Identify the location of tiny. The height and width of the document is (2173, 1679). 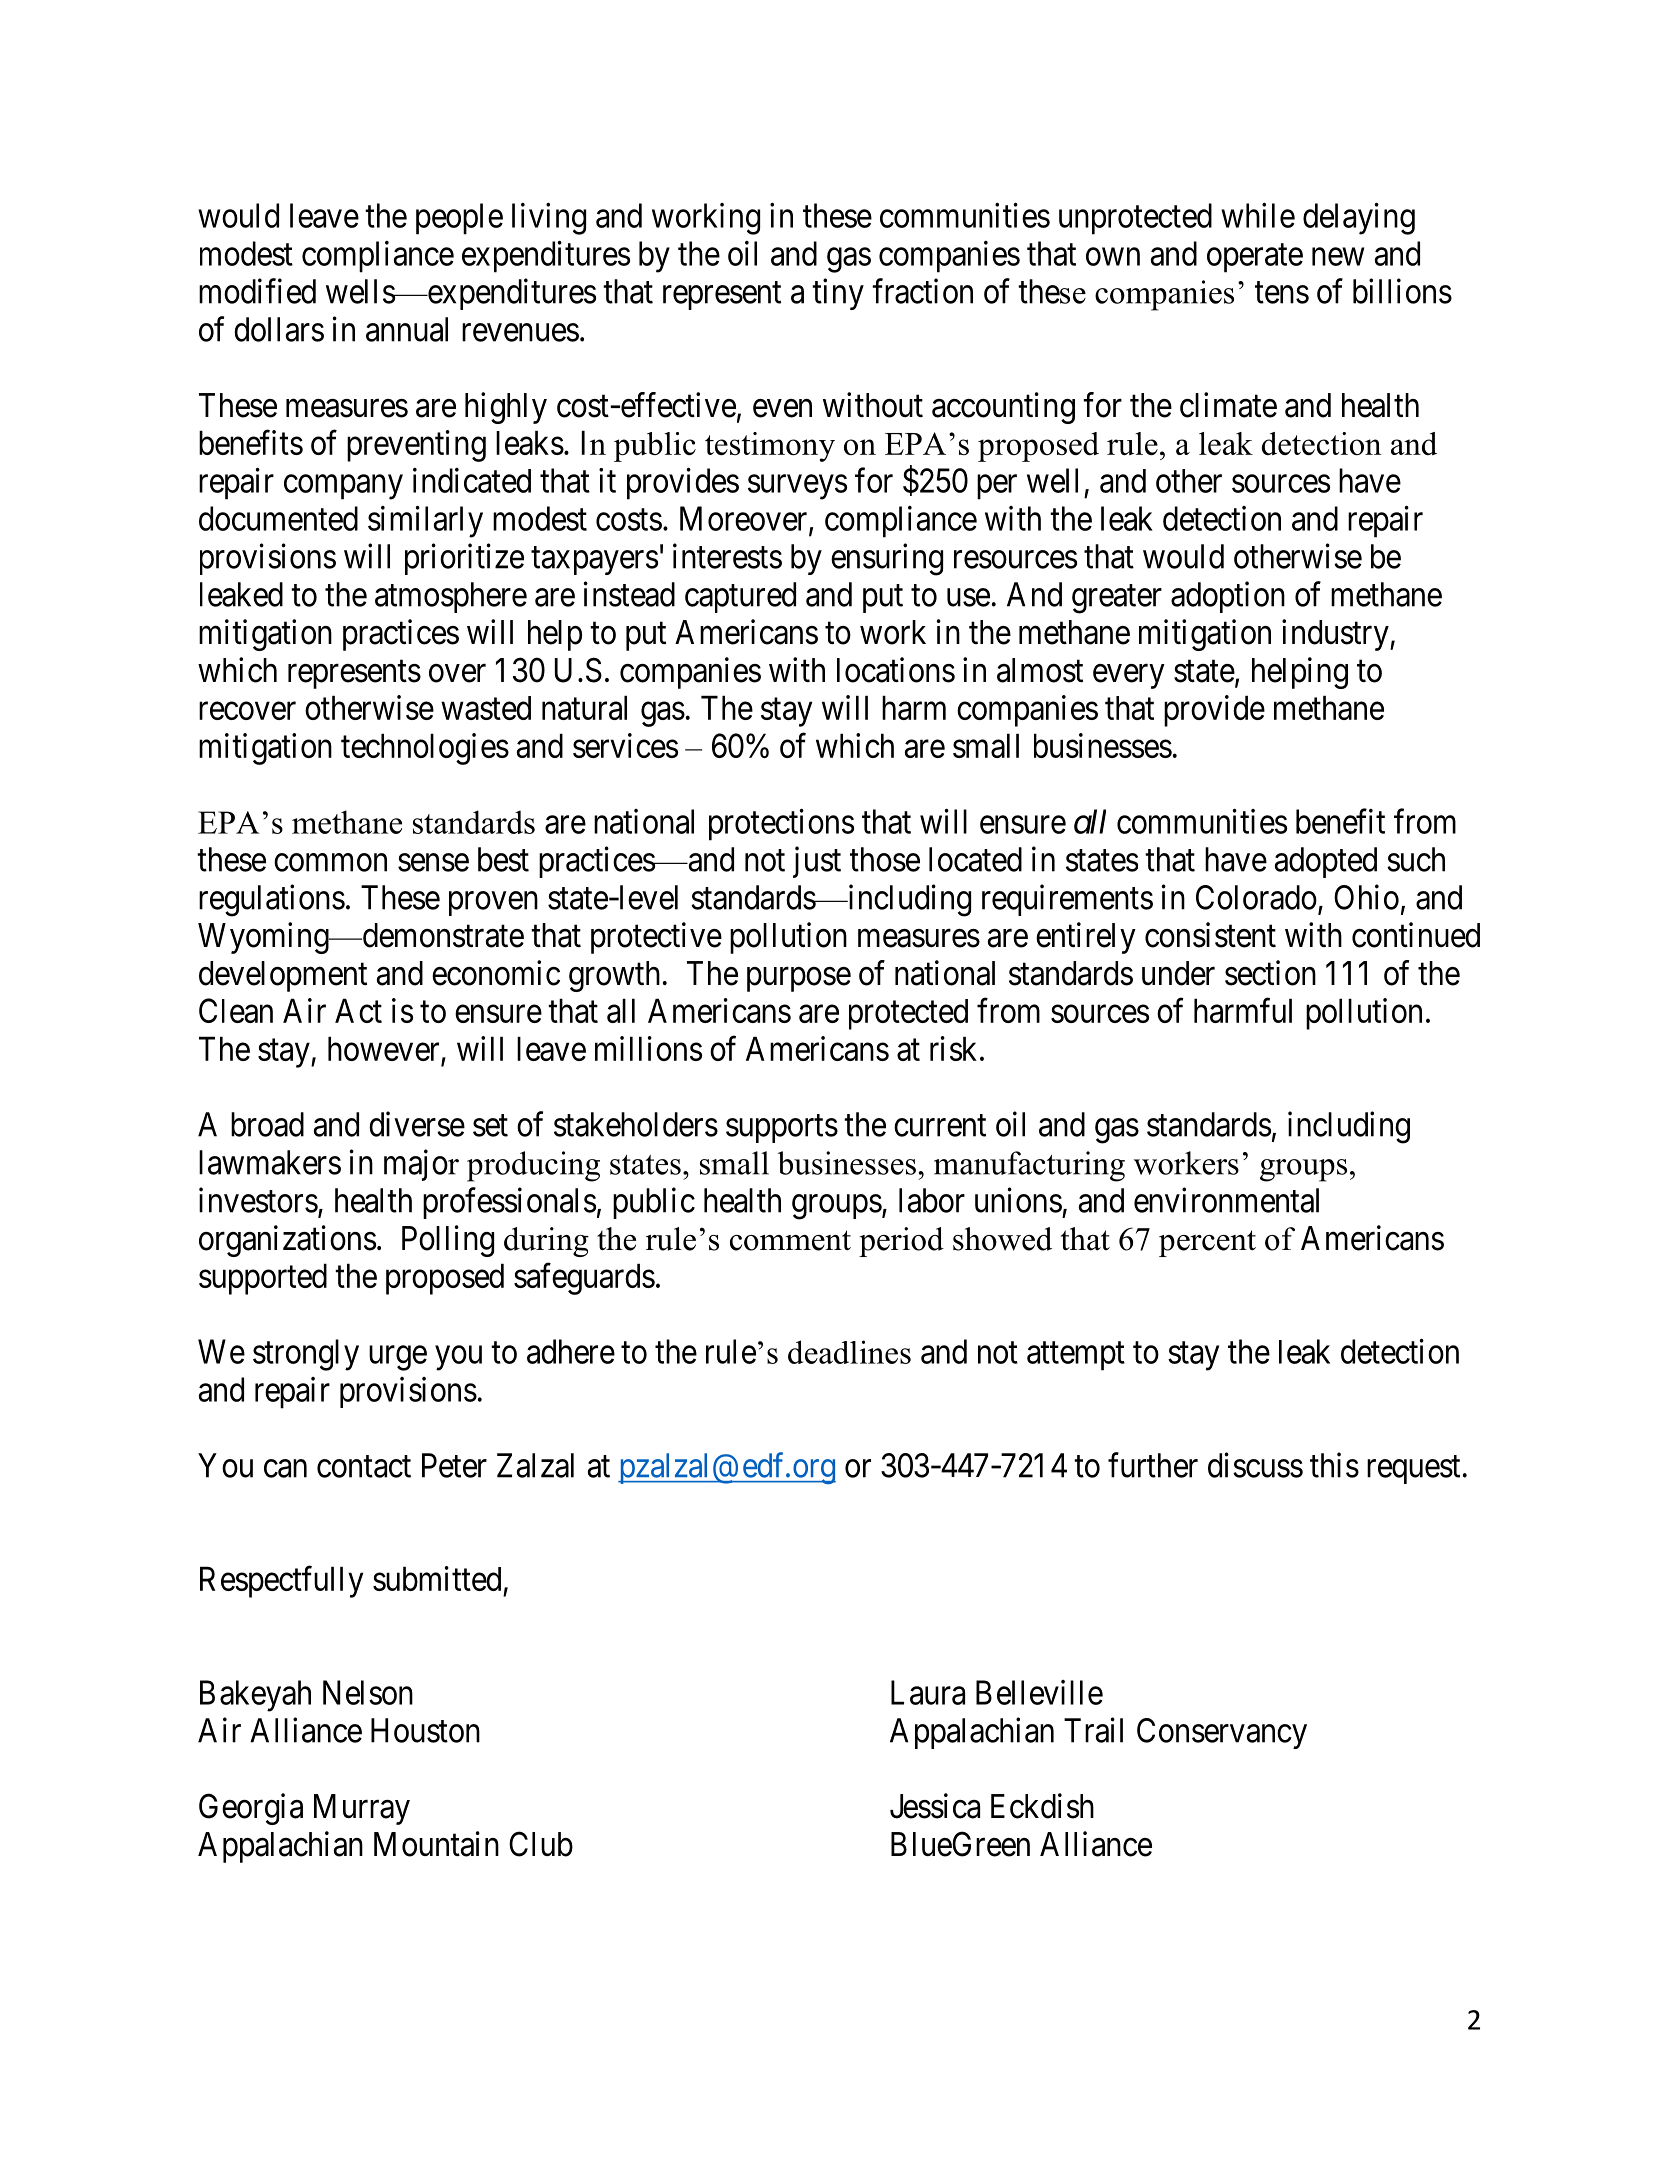
(838, 294).
